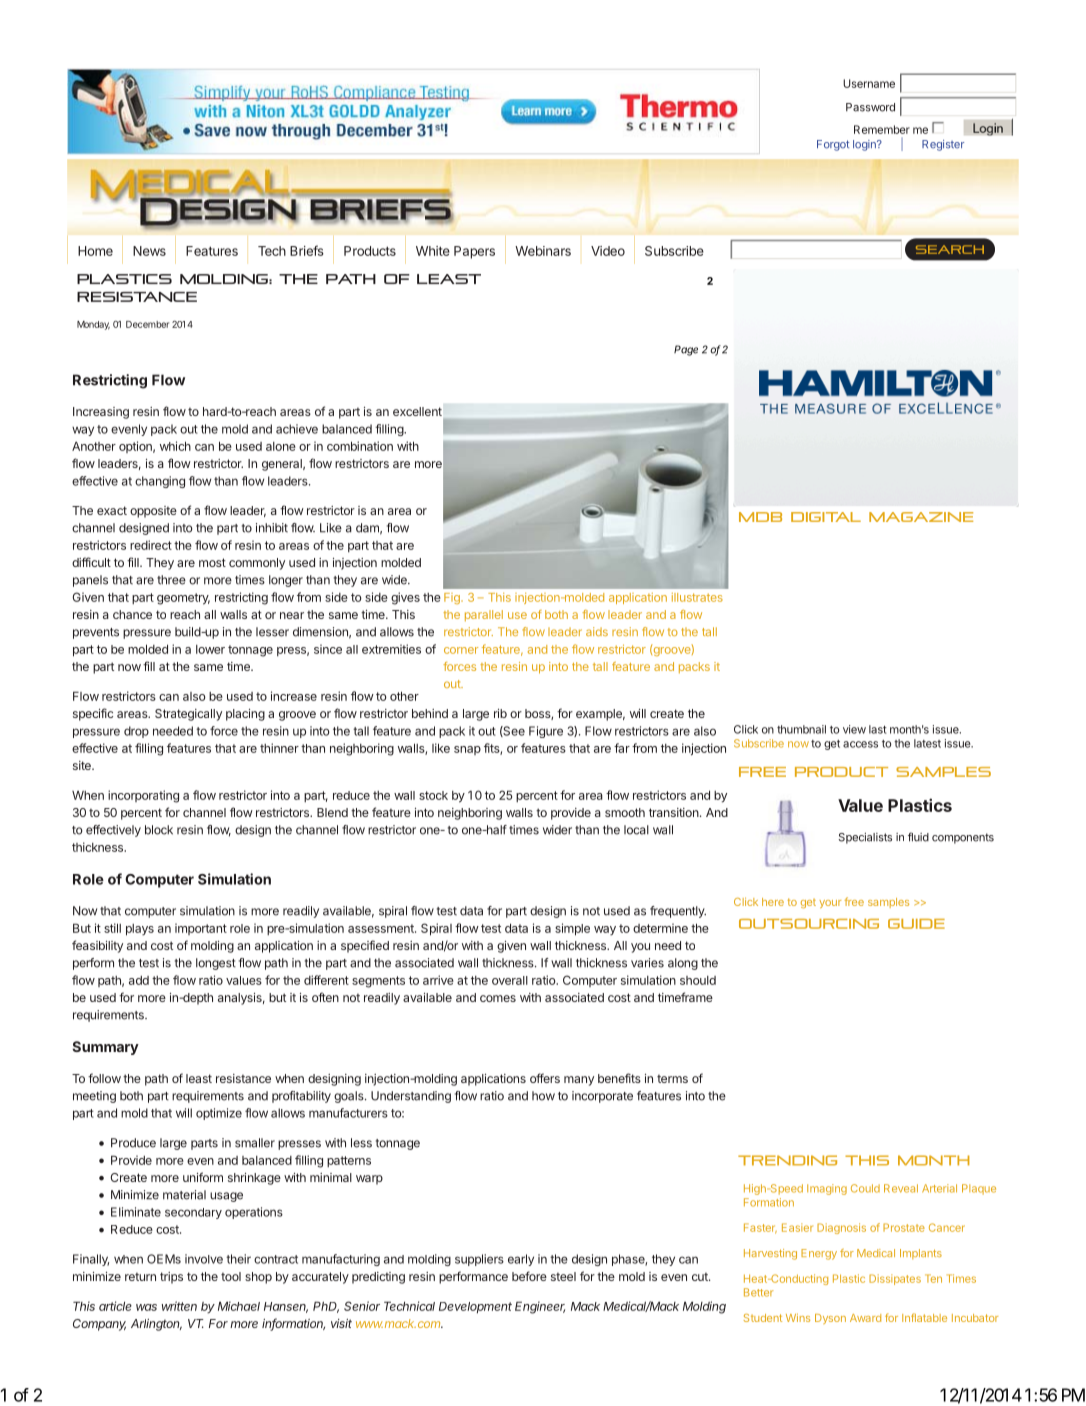 The height and width of the page is (1406, 1086). What do you see at coordinates (543, 251) in the page?
I see `Webinars` at bounding box center [543, 251].
